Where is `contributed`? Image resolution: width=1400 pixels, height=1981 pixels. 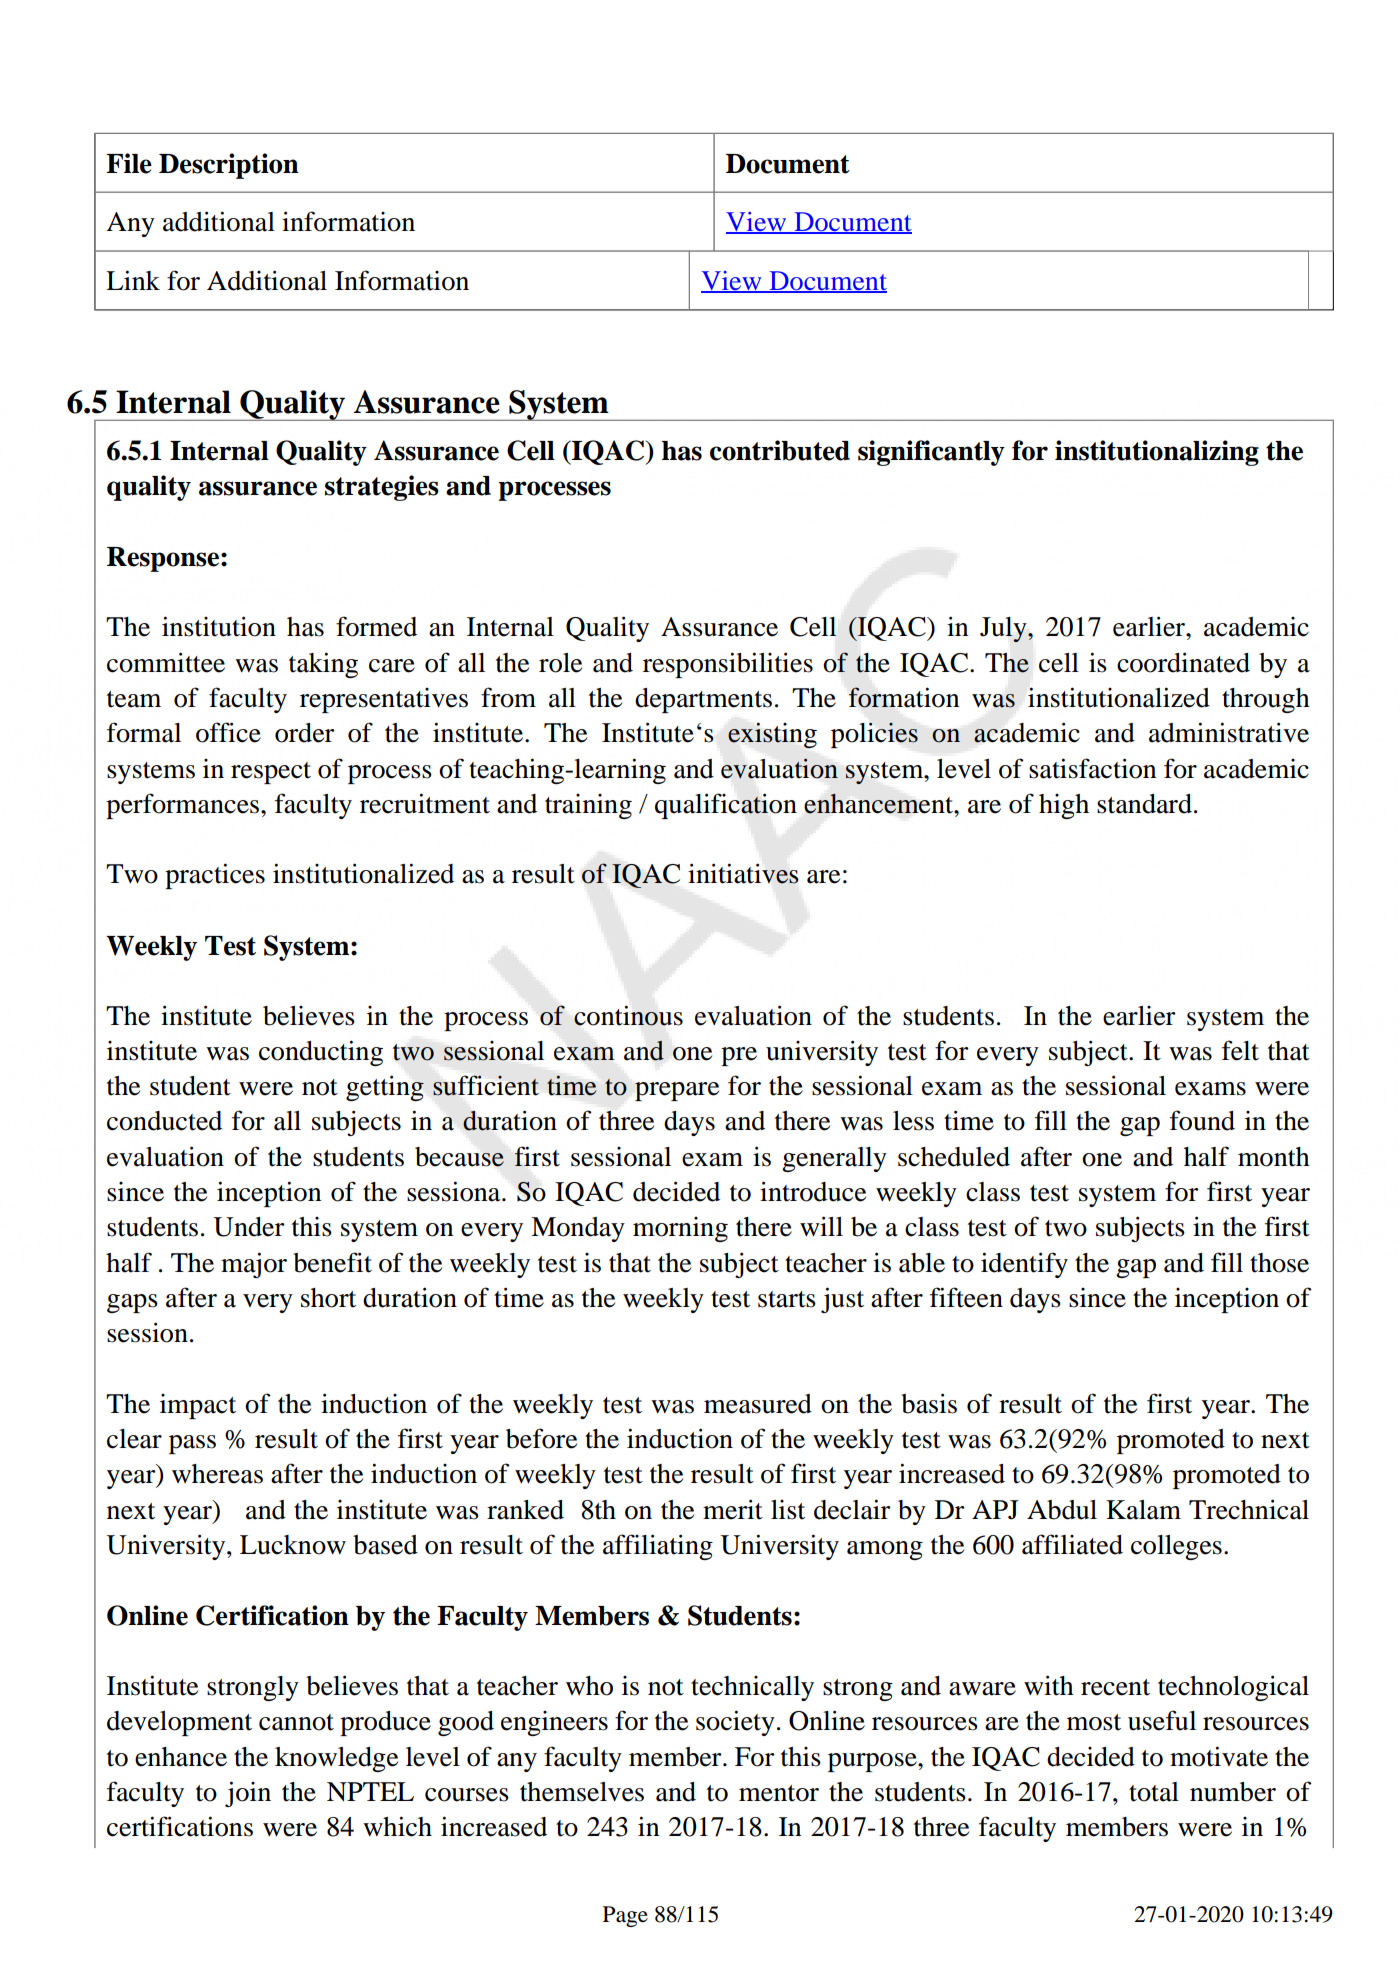
contributed is located at coordinates (780, 450).
